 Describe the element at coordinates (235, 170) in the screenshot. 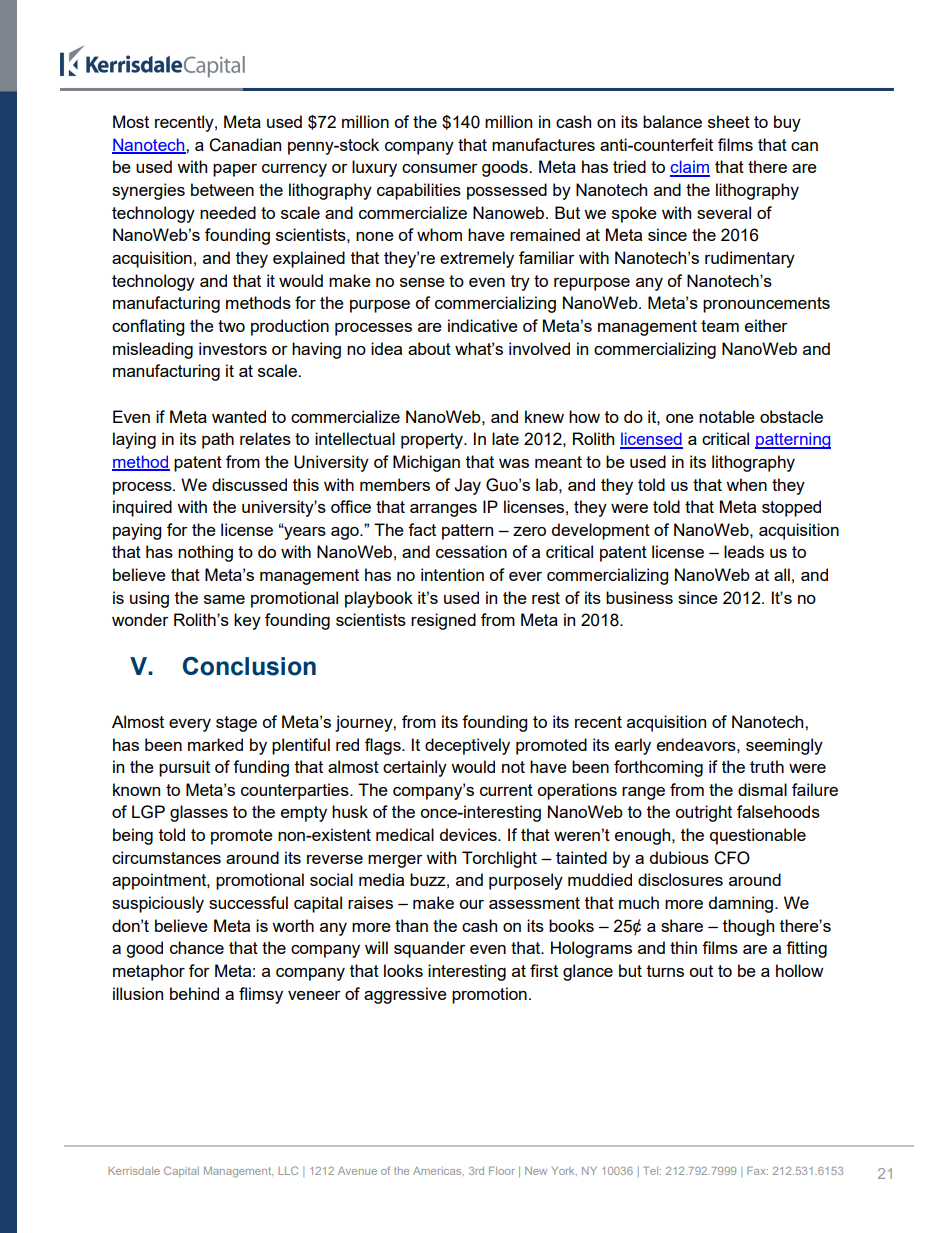

I see `paper` at that location.
